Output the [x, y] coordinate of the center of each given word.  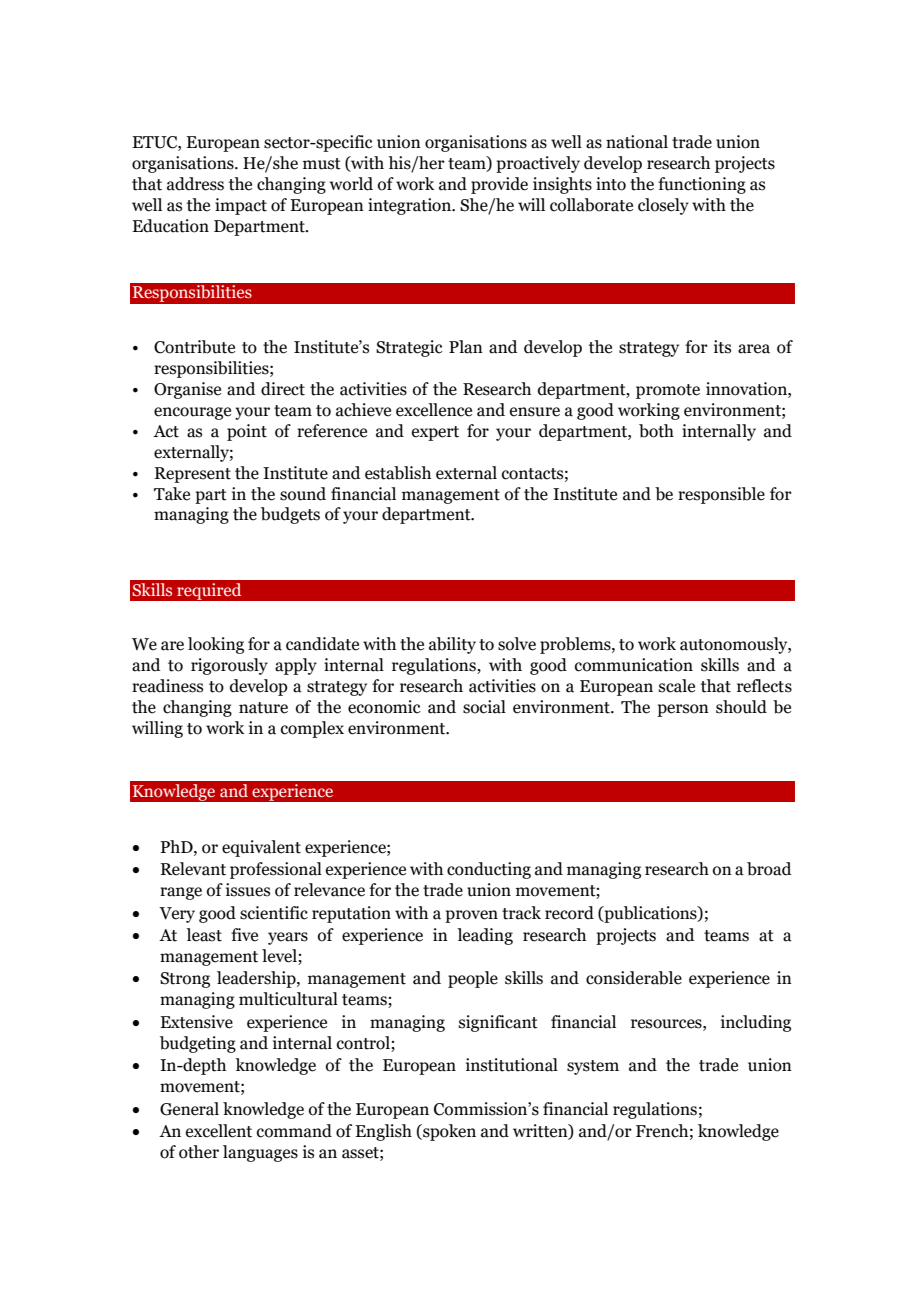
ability [452, 645]
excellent [219, 1131]
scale [677, 686]
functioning [702, 185]
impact [241, 206]
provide [499, 185]
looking [216, 645]
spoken [448, 1132]
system [593, 1067]
